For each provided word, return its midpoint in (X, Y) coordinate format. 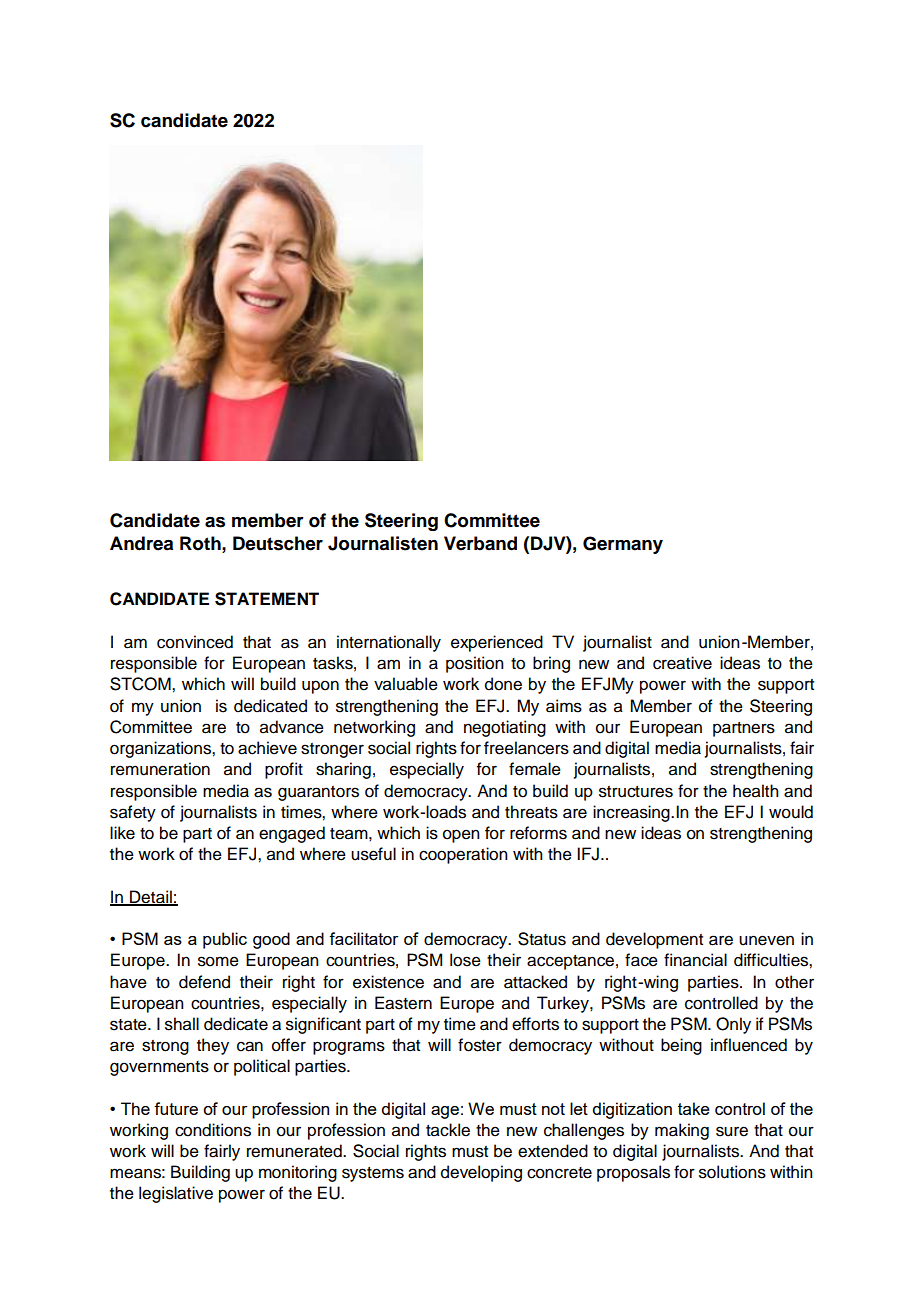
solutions (732, 1172)
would (791, 812)
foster (480, 1045)
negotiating (505, 728)
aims (564, 706)
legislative (176, 1194)
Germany (623, 545)
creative (682, 663)
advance (292, 727)
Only (733, 1025)
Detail (151, 897)
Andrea (141, 543)
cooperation (463, 855)
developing (481, 1173)
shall (182, 1024)
